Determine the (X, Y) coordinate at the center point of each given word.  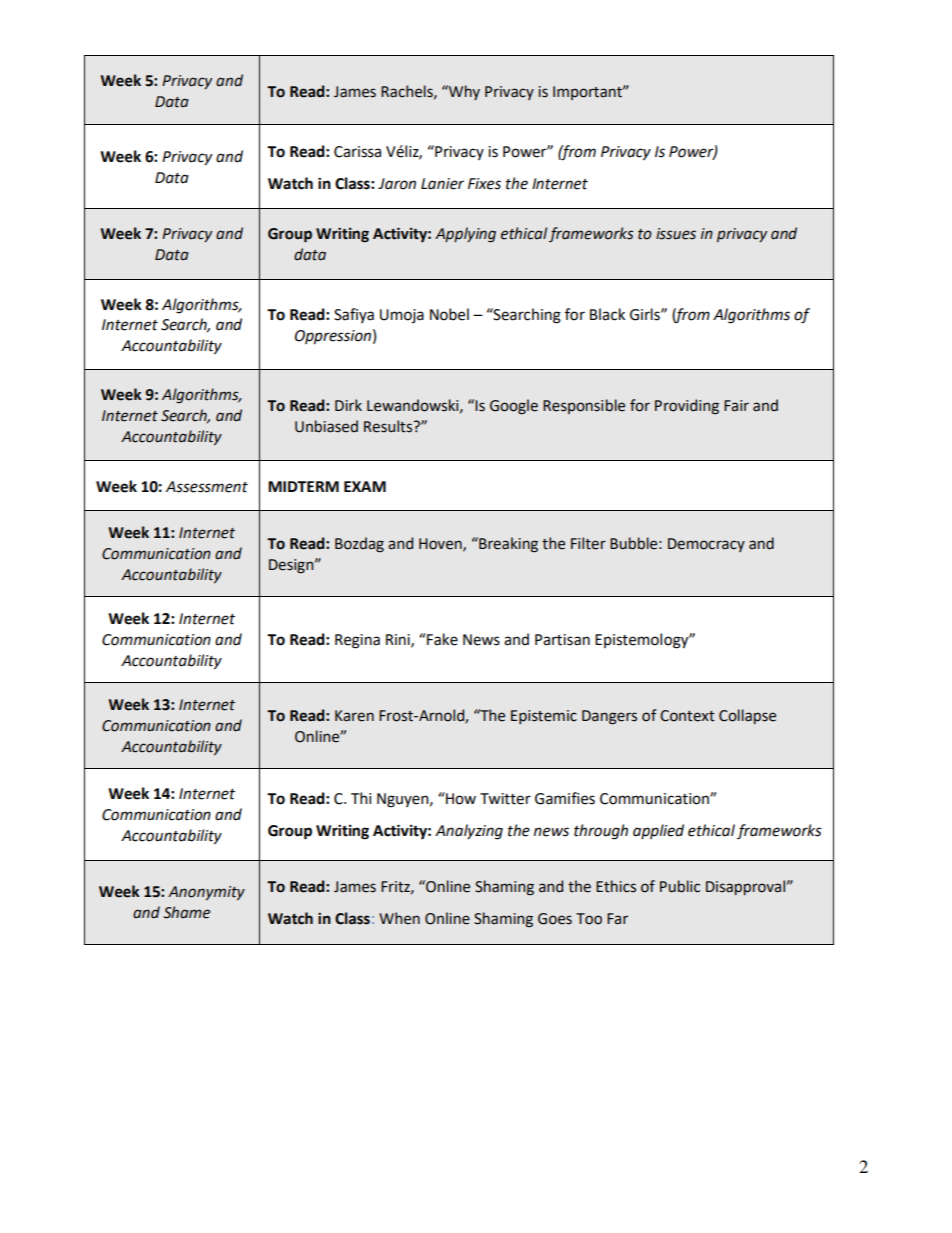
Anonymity (206, 893)
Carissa (357, 152)
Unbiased (326, 426)
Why (463, 92)
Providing (687, 407)
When (399, 918)
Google (514, 407)
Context (687, 716)
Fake (441, 639)
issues (676, 234)
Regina (357, 641)
